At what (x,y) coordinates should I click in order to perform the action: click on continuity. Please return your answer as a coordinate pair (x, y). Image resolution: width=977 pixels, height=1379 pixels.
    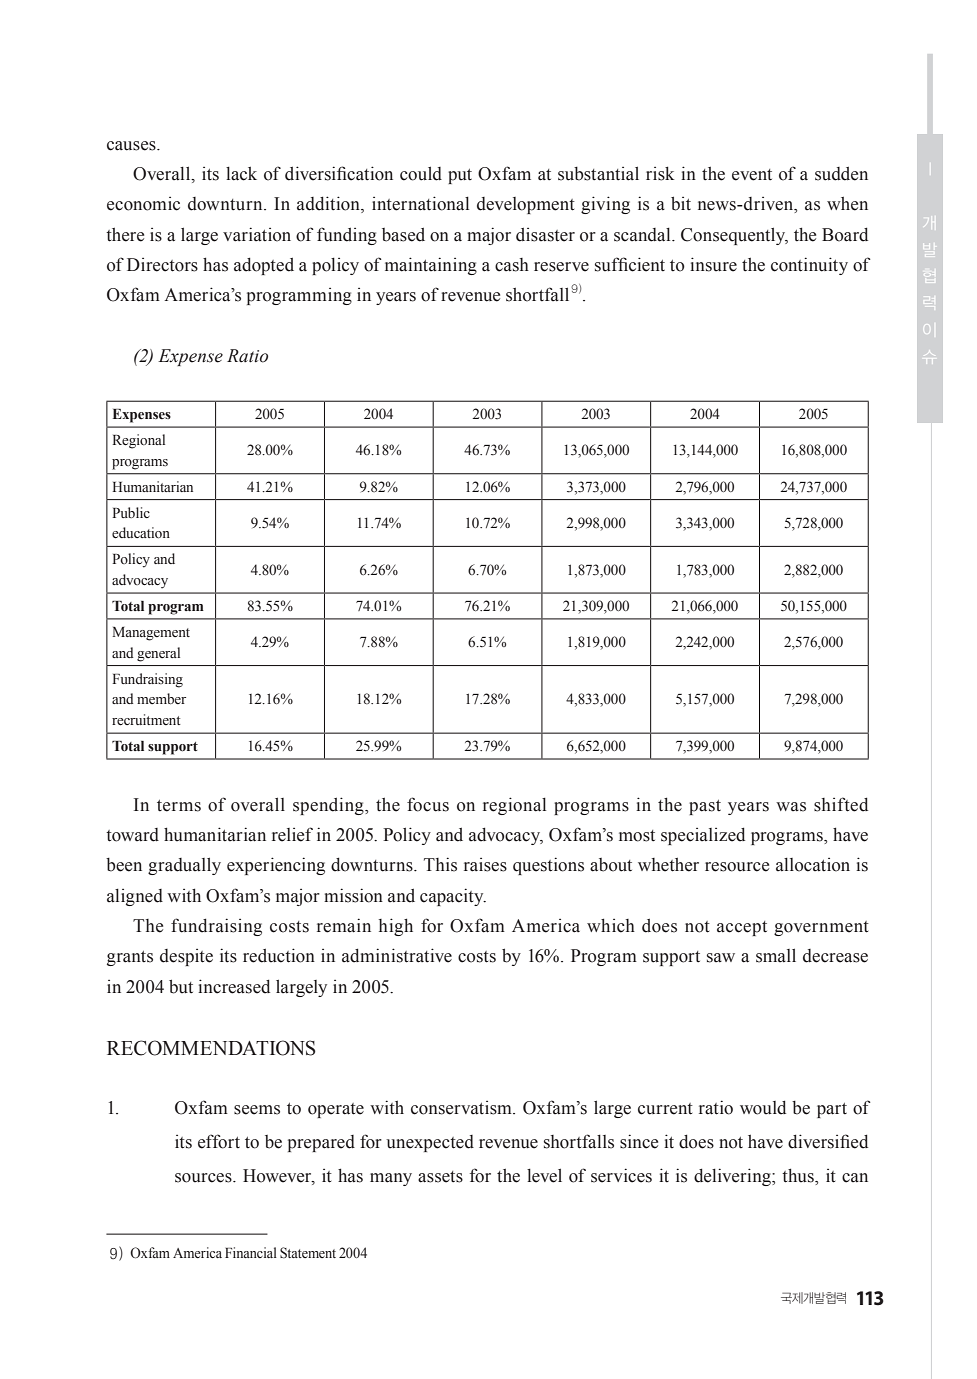
    Looking at the image, I should click on (809, 266).
